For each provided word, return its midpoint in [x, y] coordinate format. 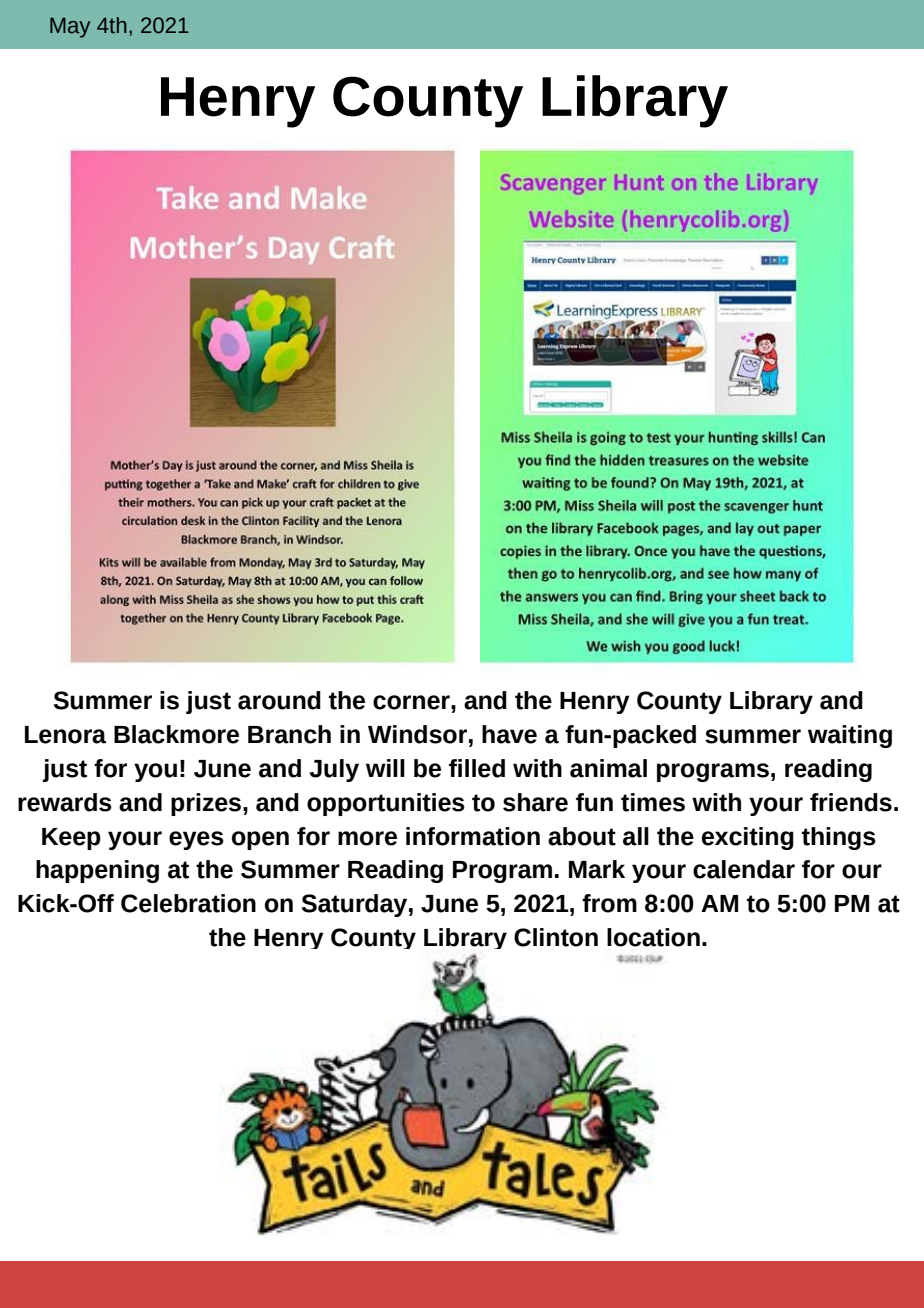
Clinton [556, 937]
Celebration [188, 903]
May [70, 27]
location [653, 937]
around [279, 700]
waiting [850, 736]
